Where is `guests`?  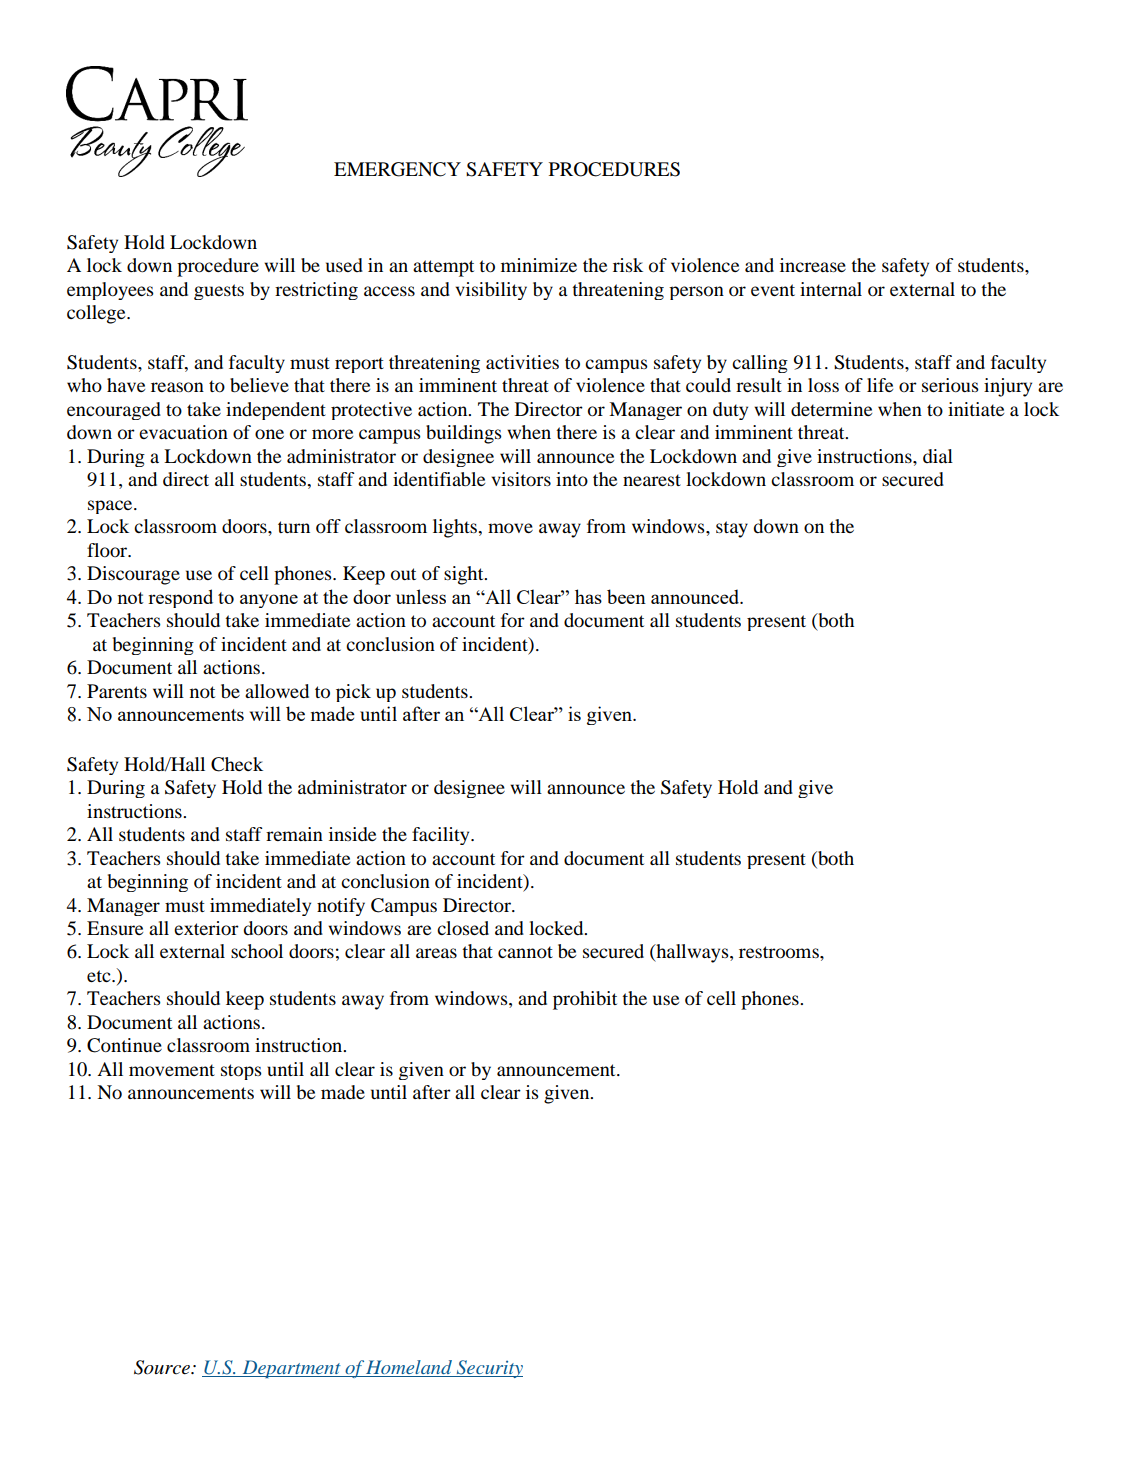
guests is located at coordinates (219, 292).
